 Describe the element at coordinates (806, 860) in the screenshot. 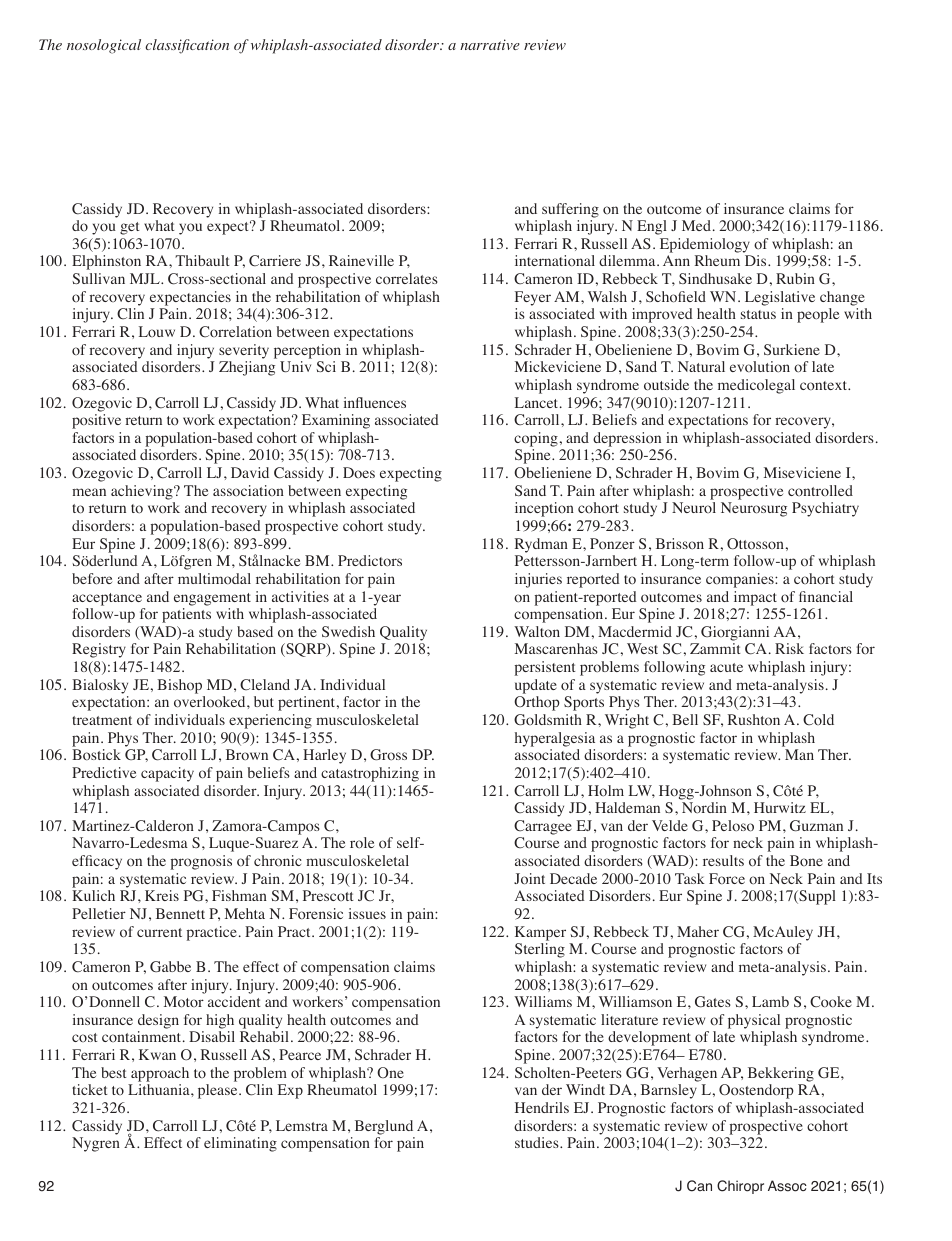

I see `Bone` at that location.
